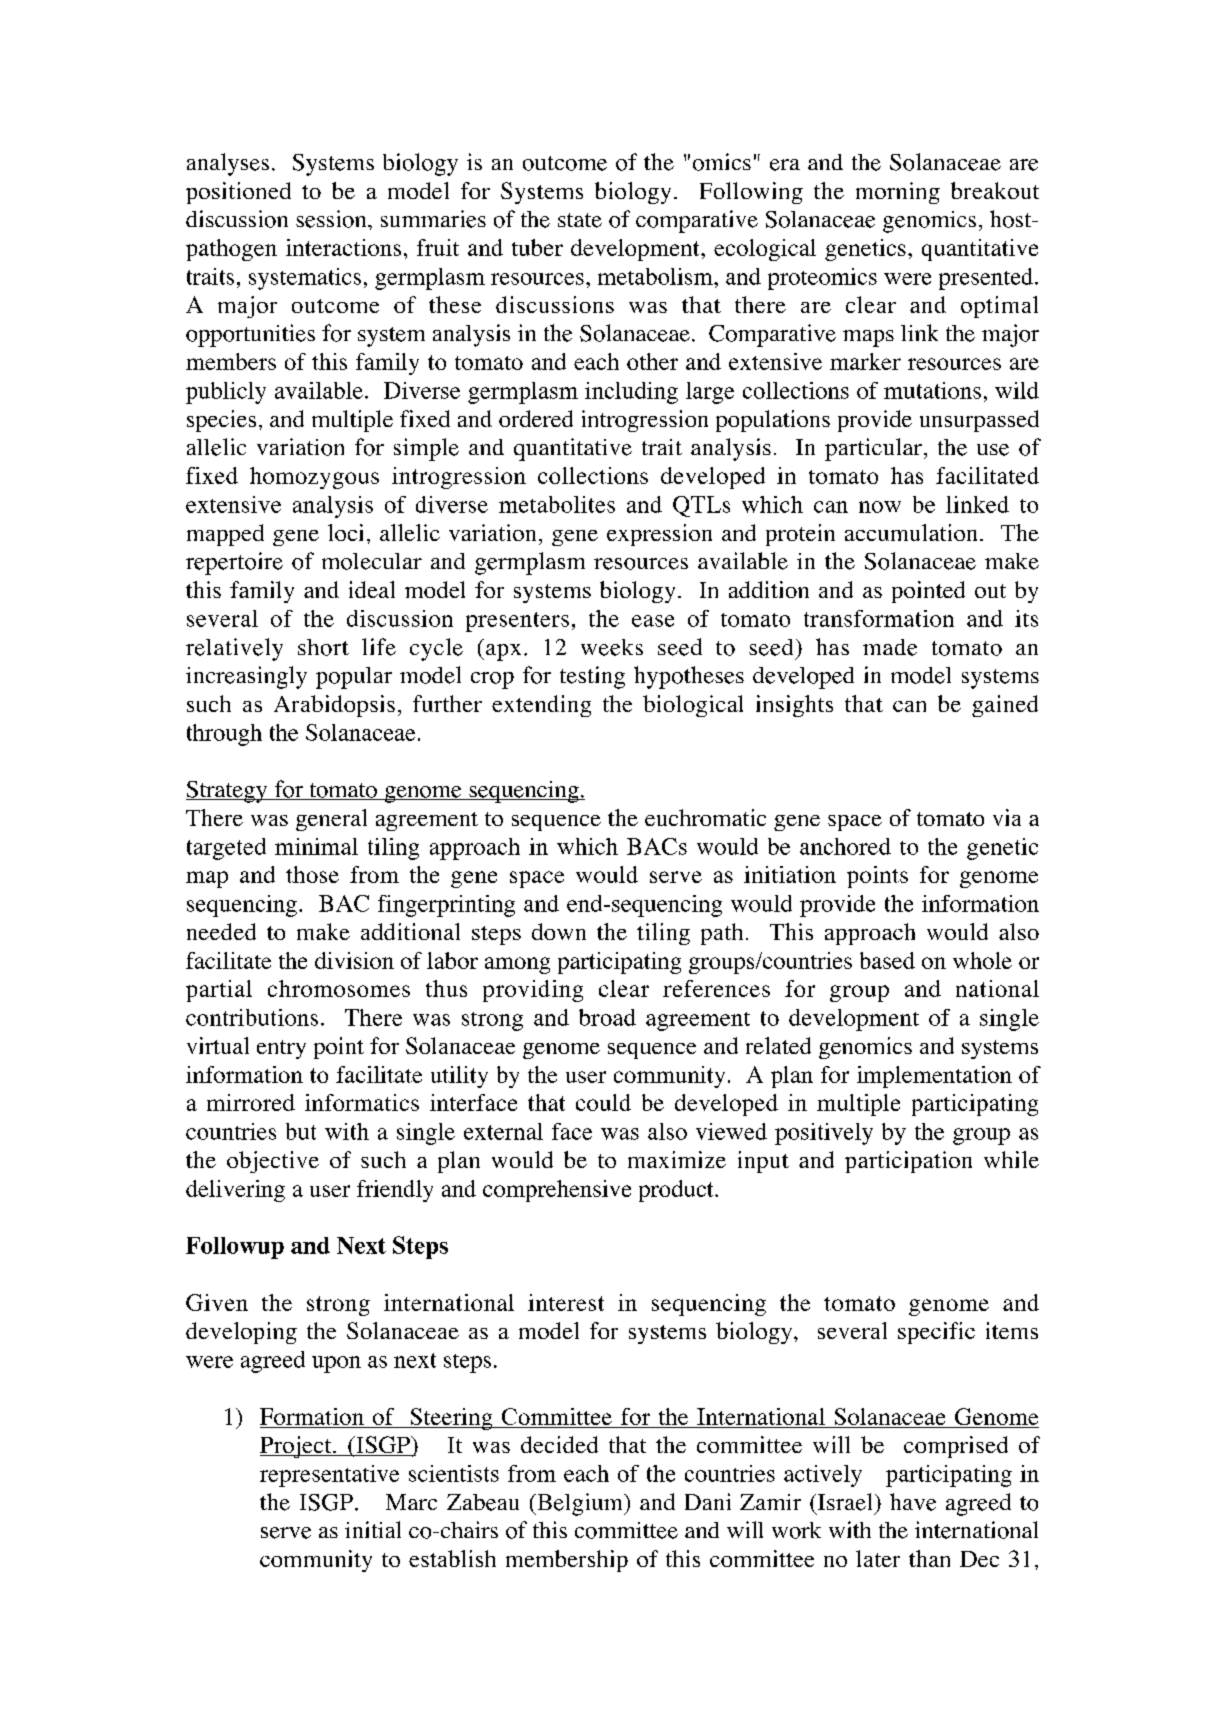 This document has width=1224, height=1732. What do you see at coordinates (345, 532) in the document?
I see `loci` at bounding box center [345, 532].
